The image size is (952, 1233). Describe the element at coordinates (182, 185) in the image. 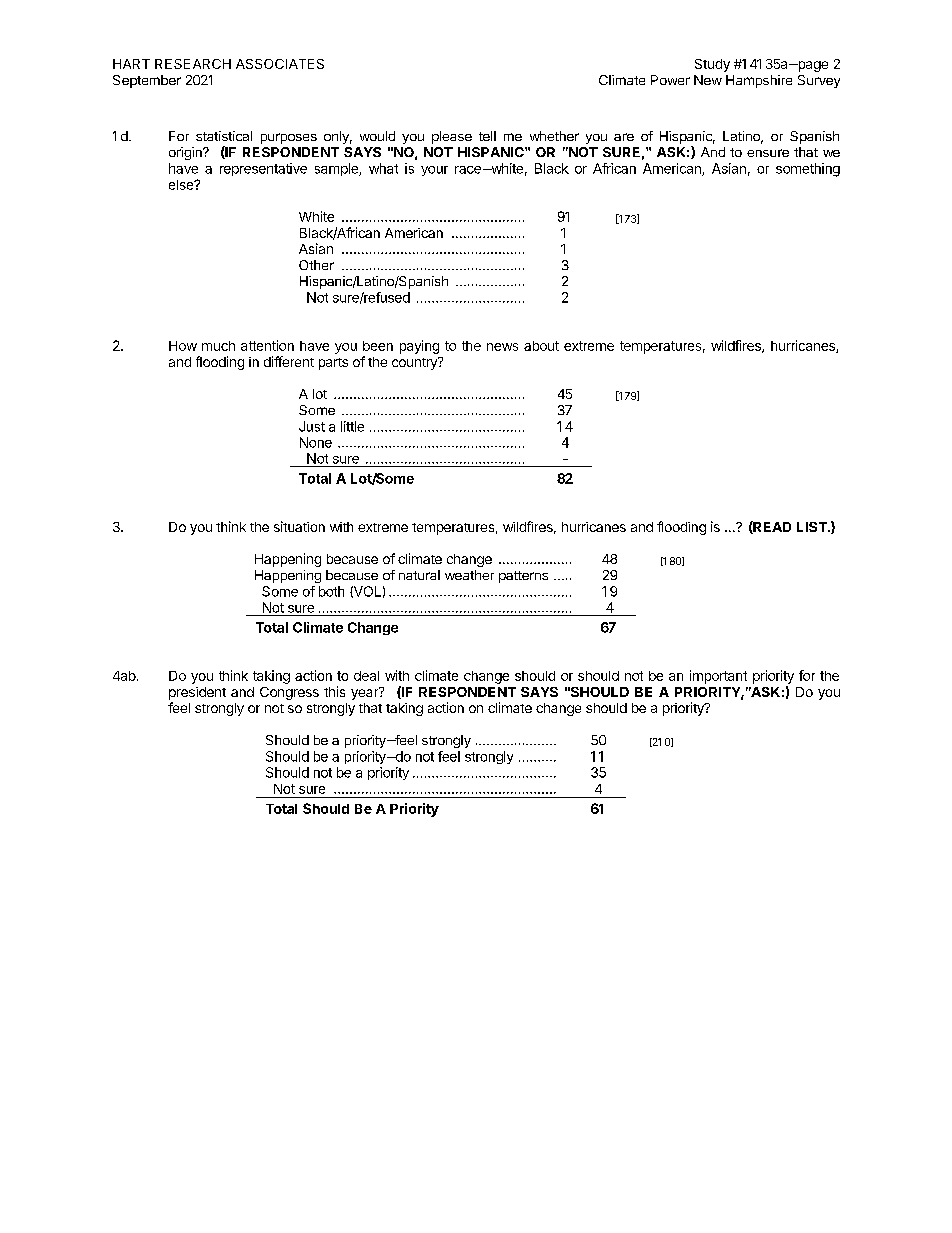

I see `else` at that location.
